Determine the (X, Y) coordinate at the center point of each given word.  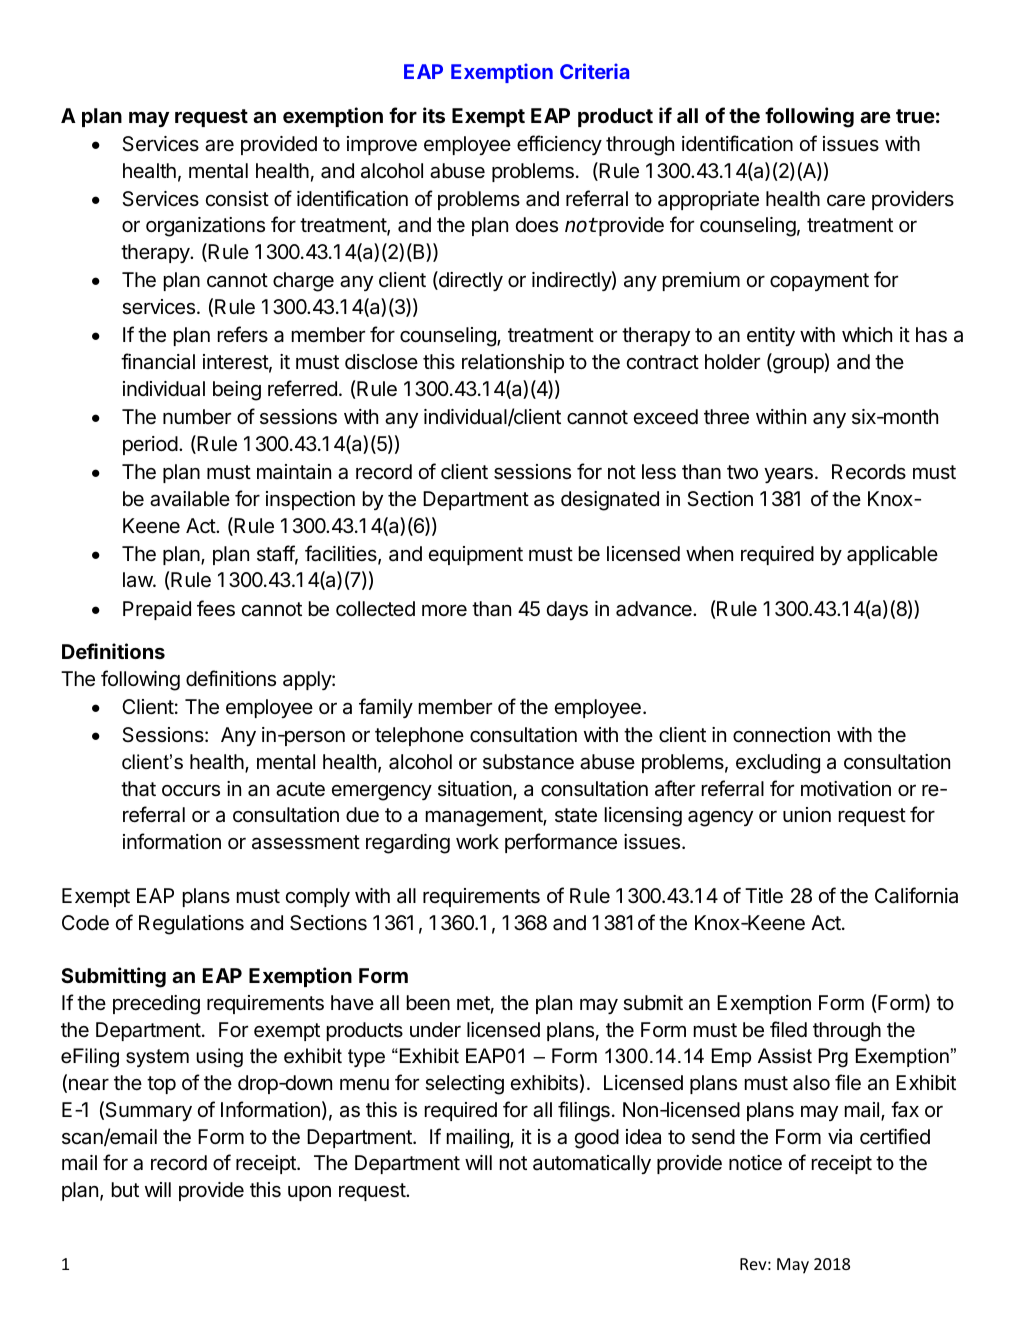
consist (237, 199)
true (915, 116)
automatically (592, 1164)
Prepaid (157, 610)
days (567, 610)
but (125, 1189)
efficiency (559, 145)
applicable (892, 555)
